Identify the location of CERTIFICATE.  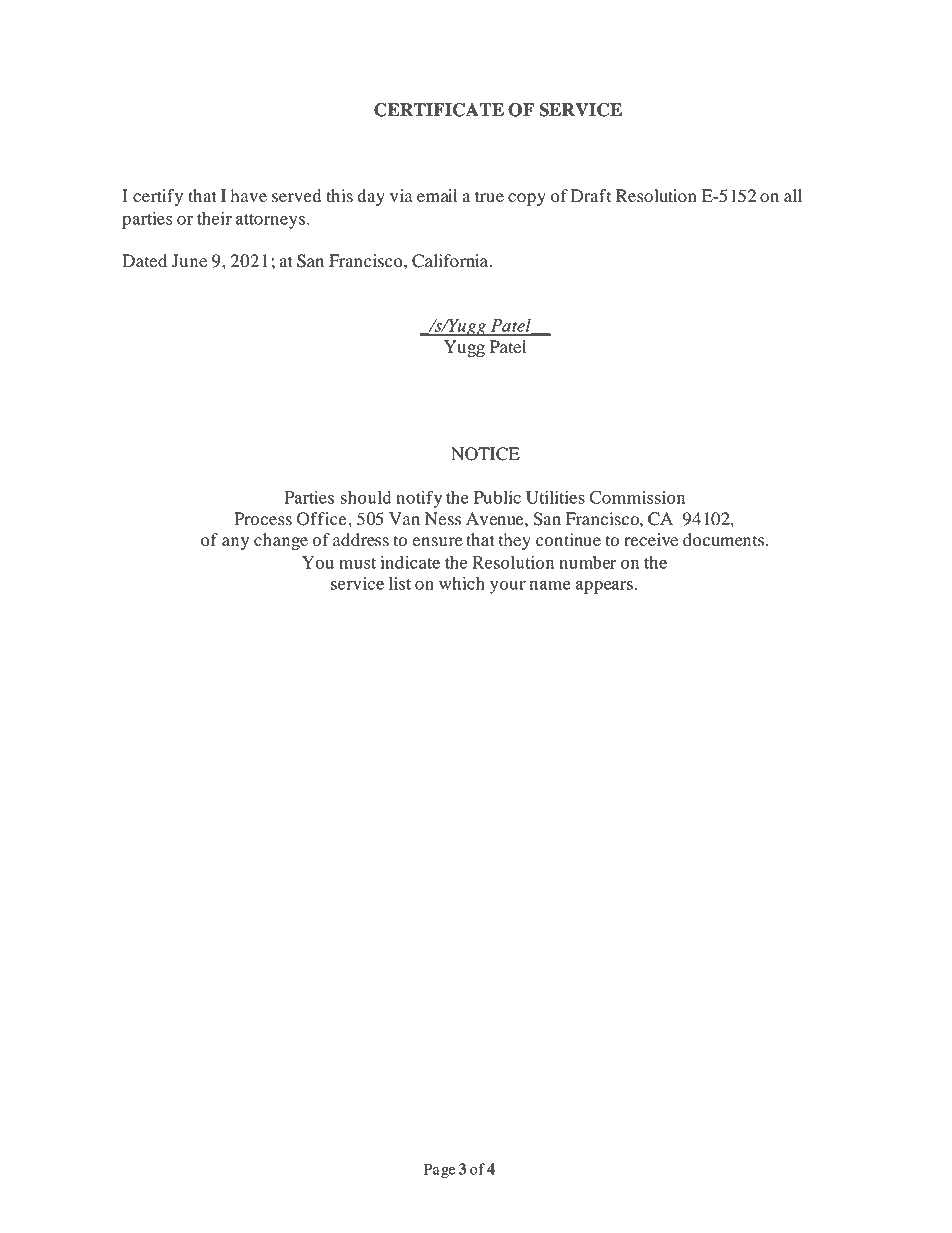
(439, 110).
